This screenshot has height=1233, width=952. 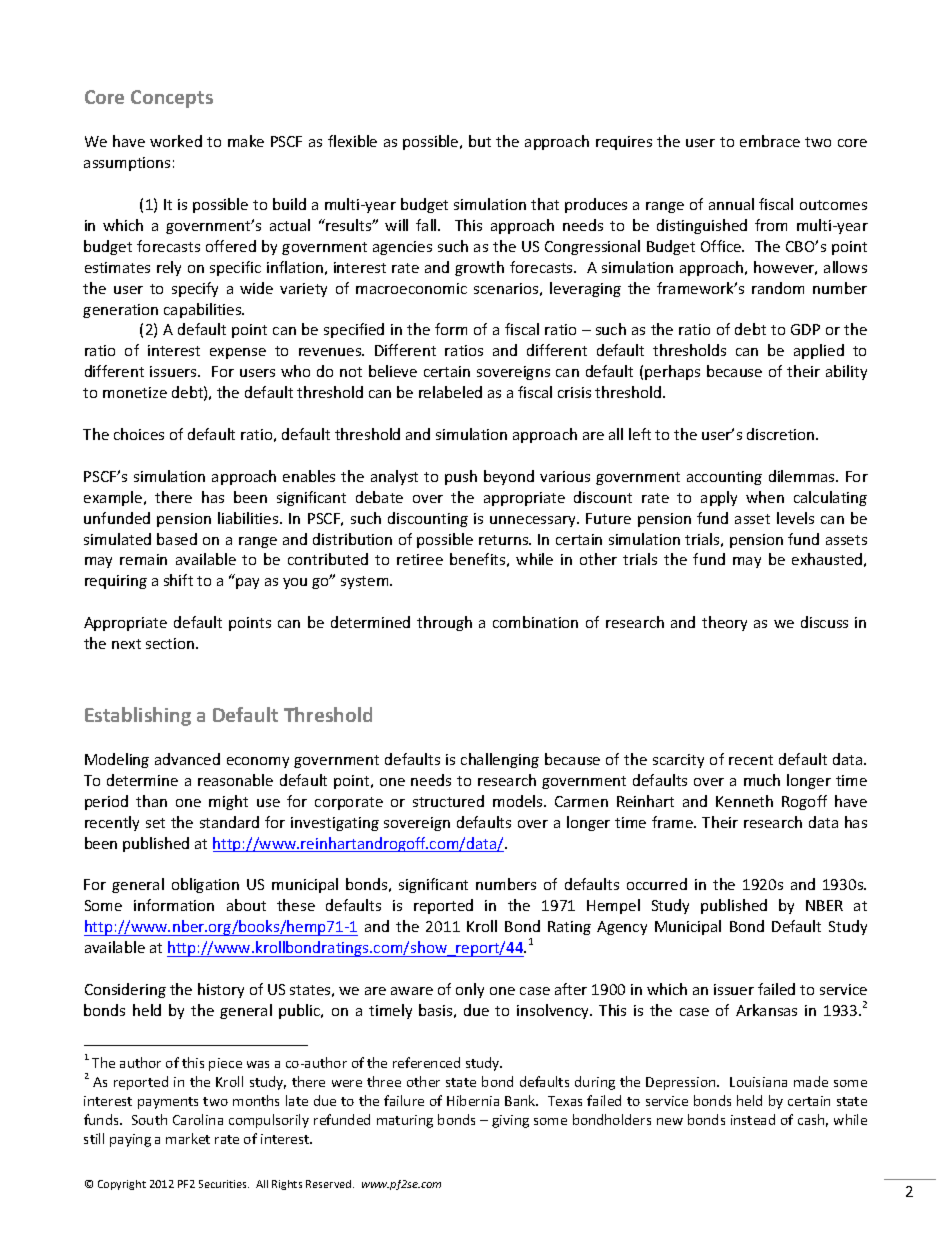 I want to click on monetize, so click(x=135, y=392).
